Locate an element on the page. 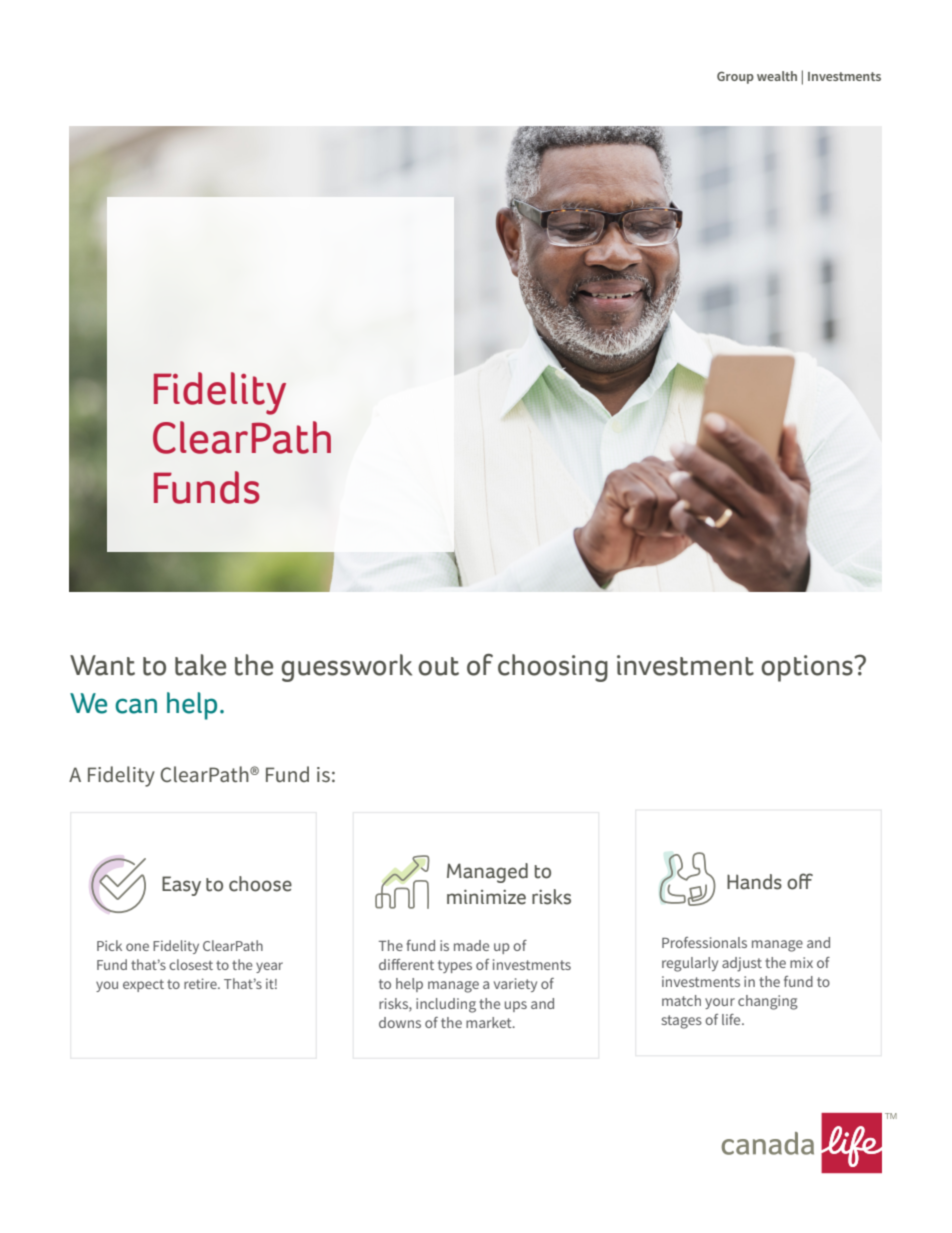 Image resolution: width=952 pixels, height=1233 pixels. guesswork is located at coordinates (346, 668).
